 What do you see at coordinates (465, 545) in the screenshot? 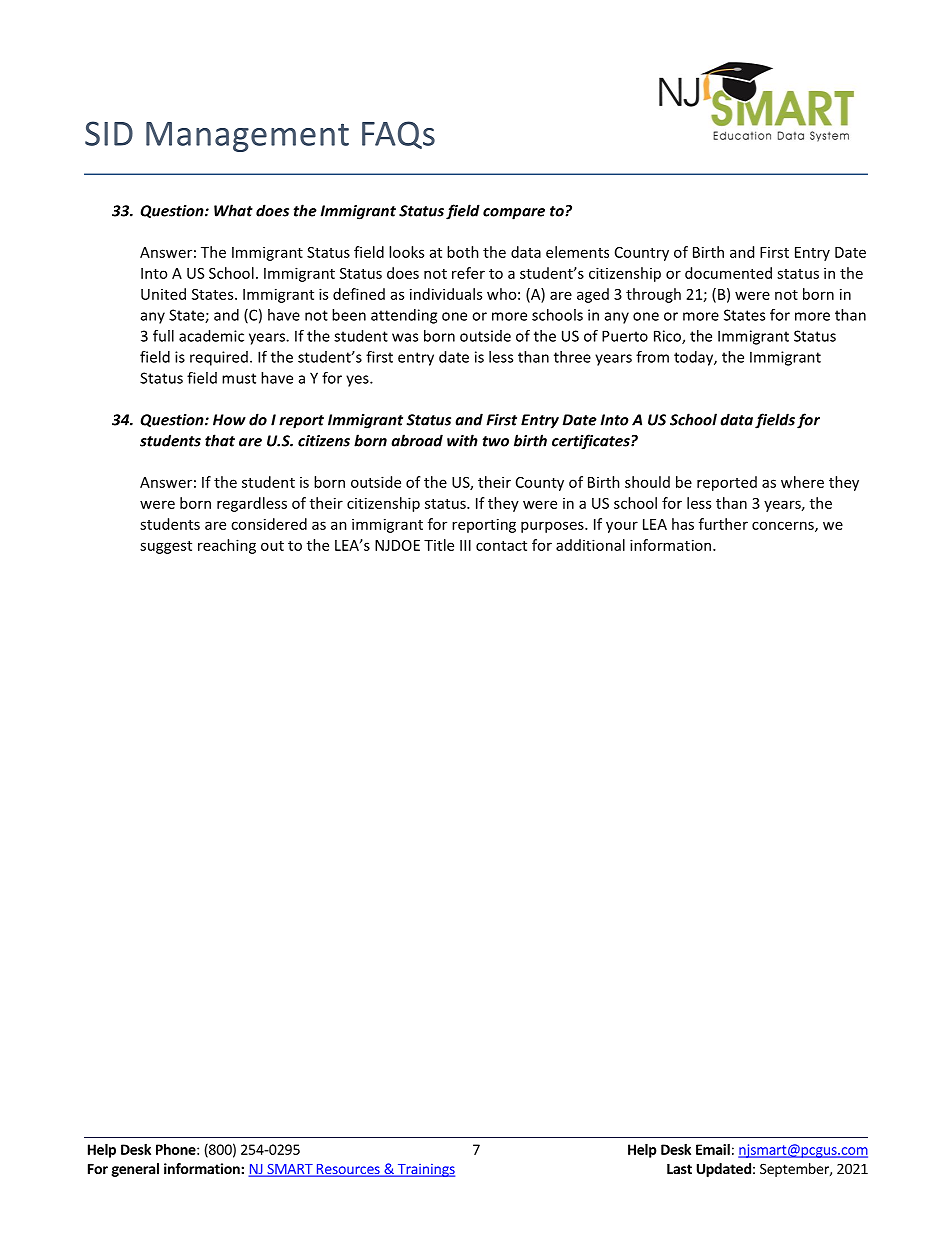
I see `III` at bounding box center [465, 545].
